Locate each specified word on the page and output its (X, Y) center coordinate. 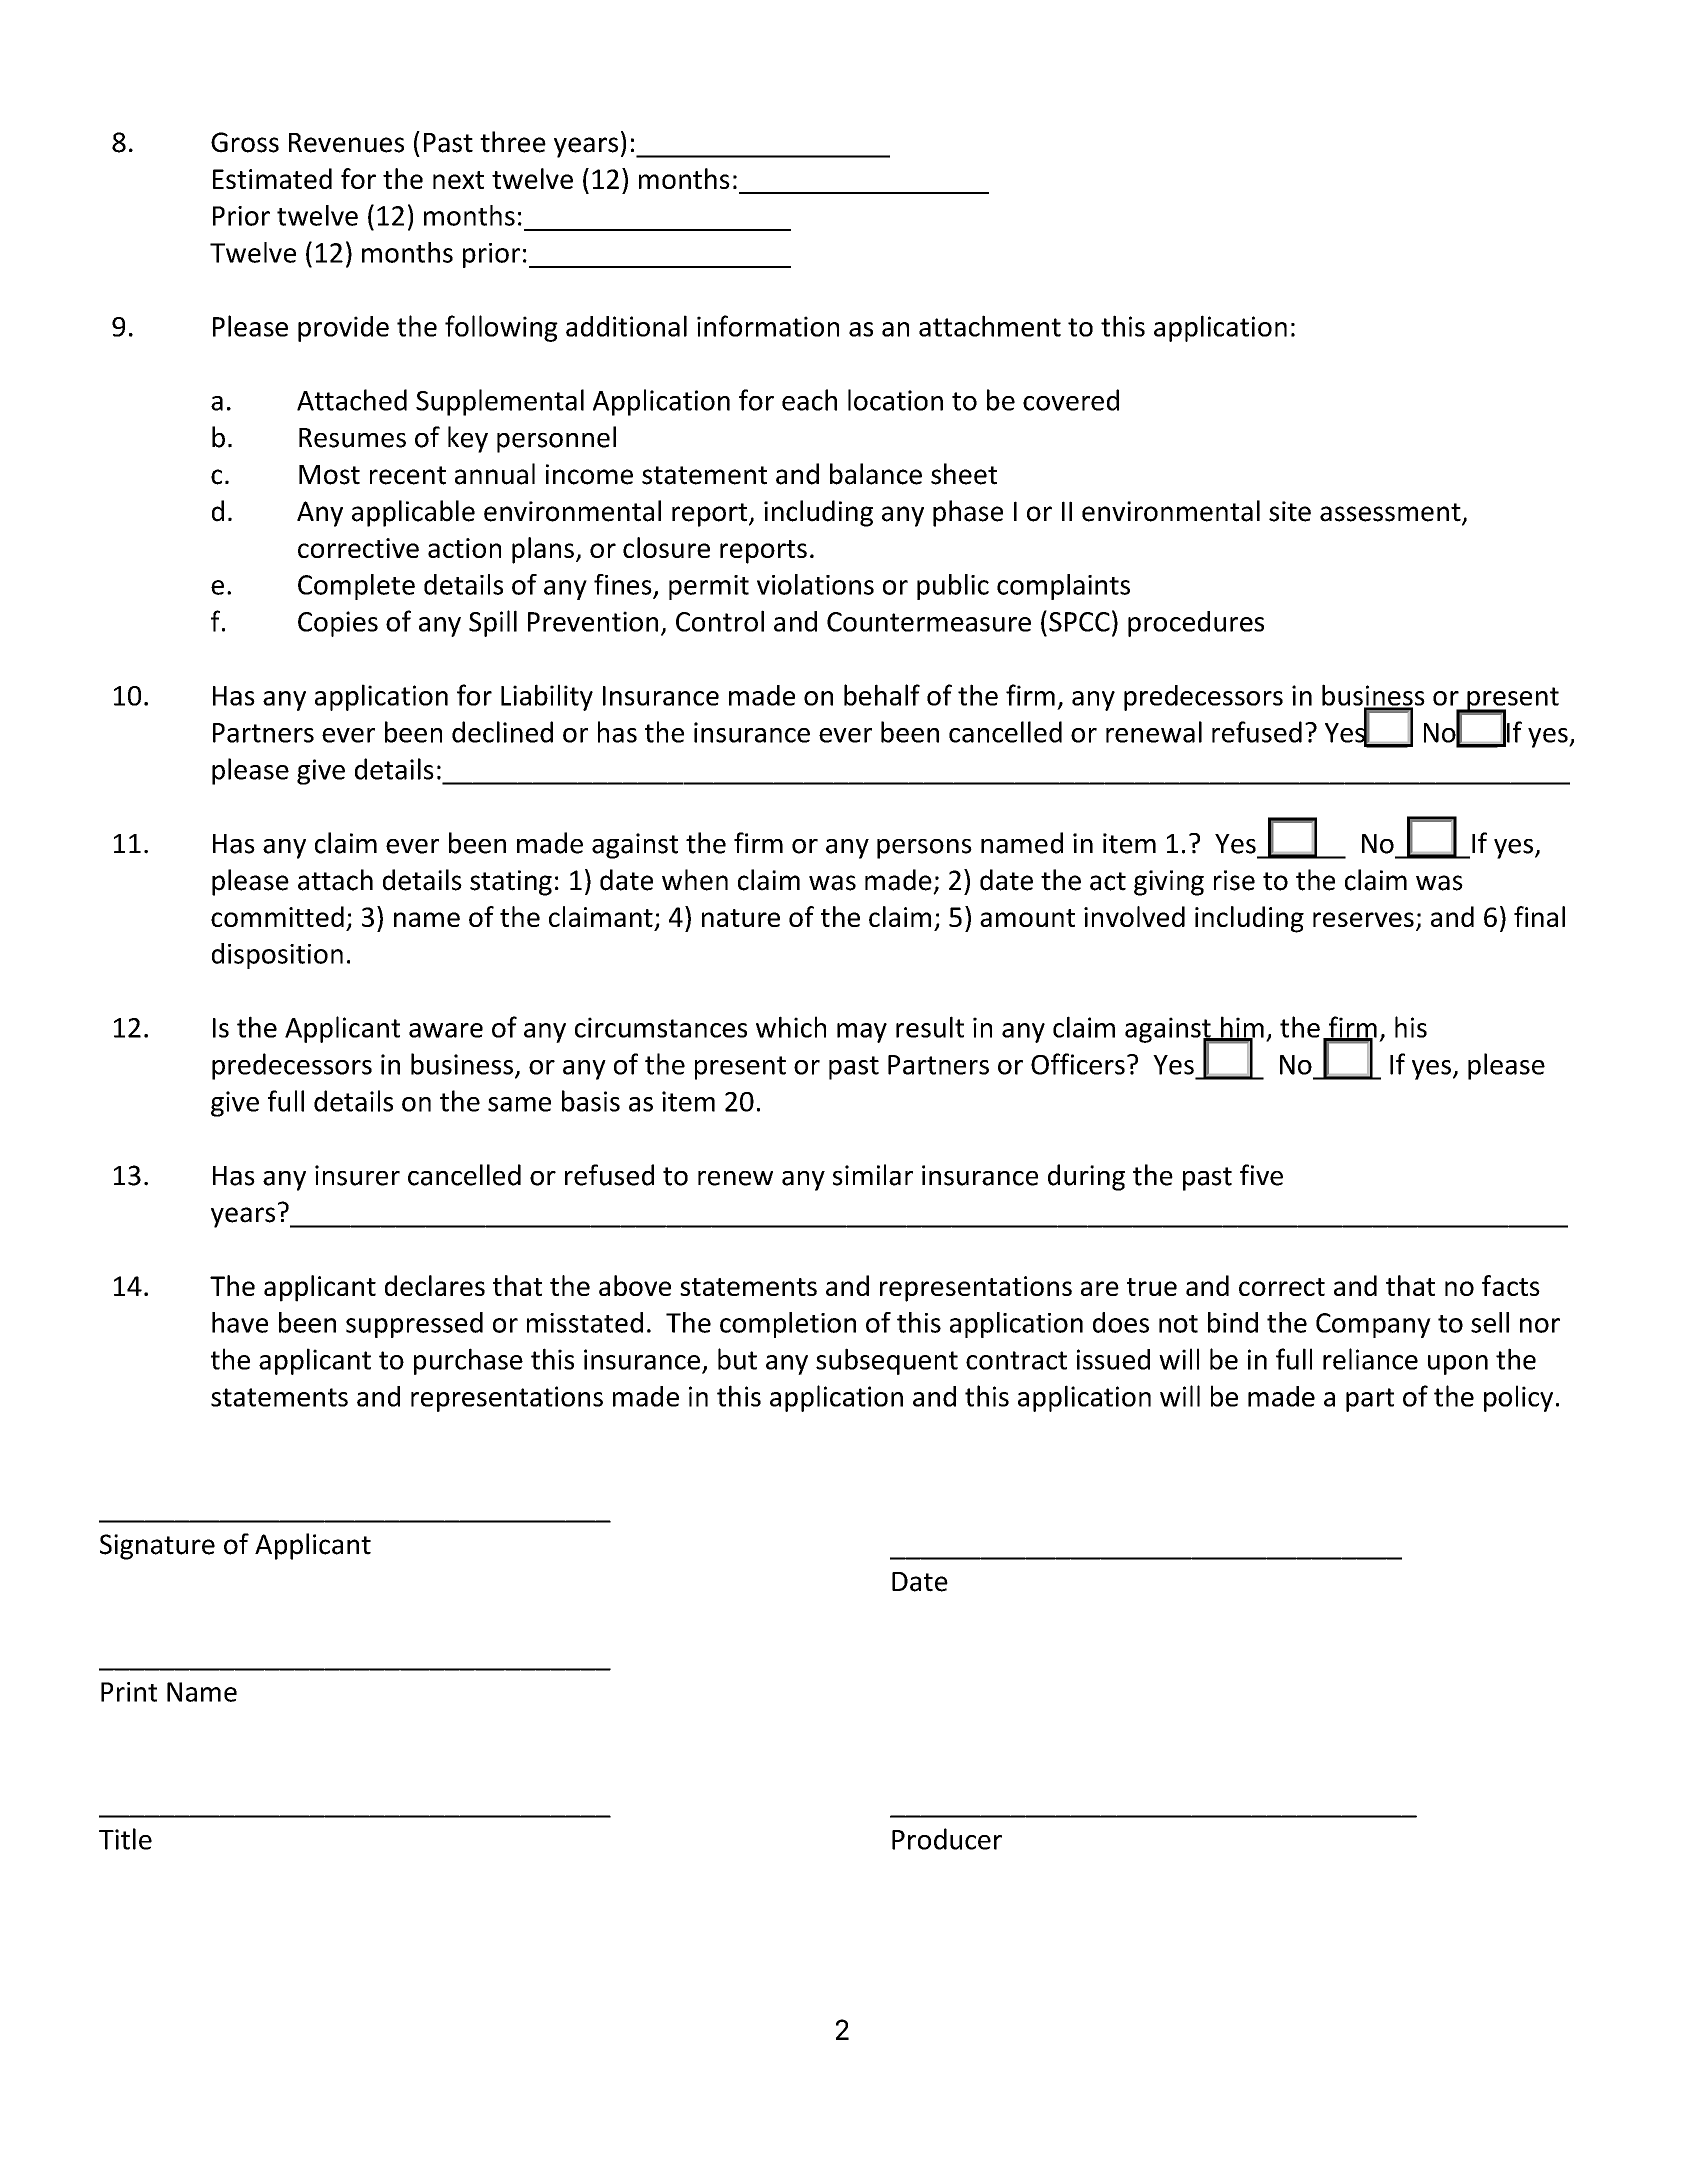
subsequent (887, 1361)
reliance (1370, 1359)
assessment (1391, 513)
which (791, 1027)
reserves (1363, 919)
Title (125, 1839)
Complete (356, 587)
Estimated (272, 178)
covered (1071, 400)
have (240, 1322)
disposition (277, 956)
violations (815, 584)
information (768, 326)
